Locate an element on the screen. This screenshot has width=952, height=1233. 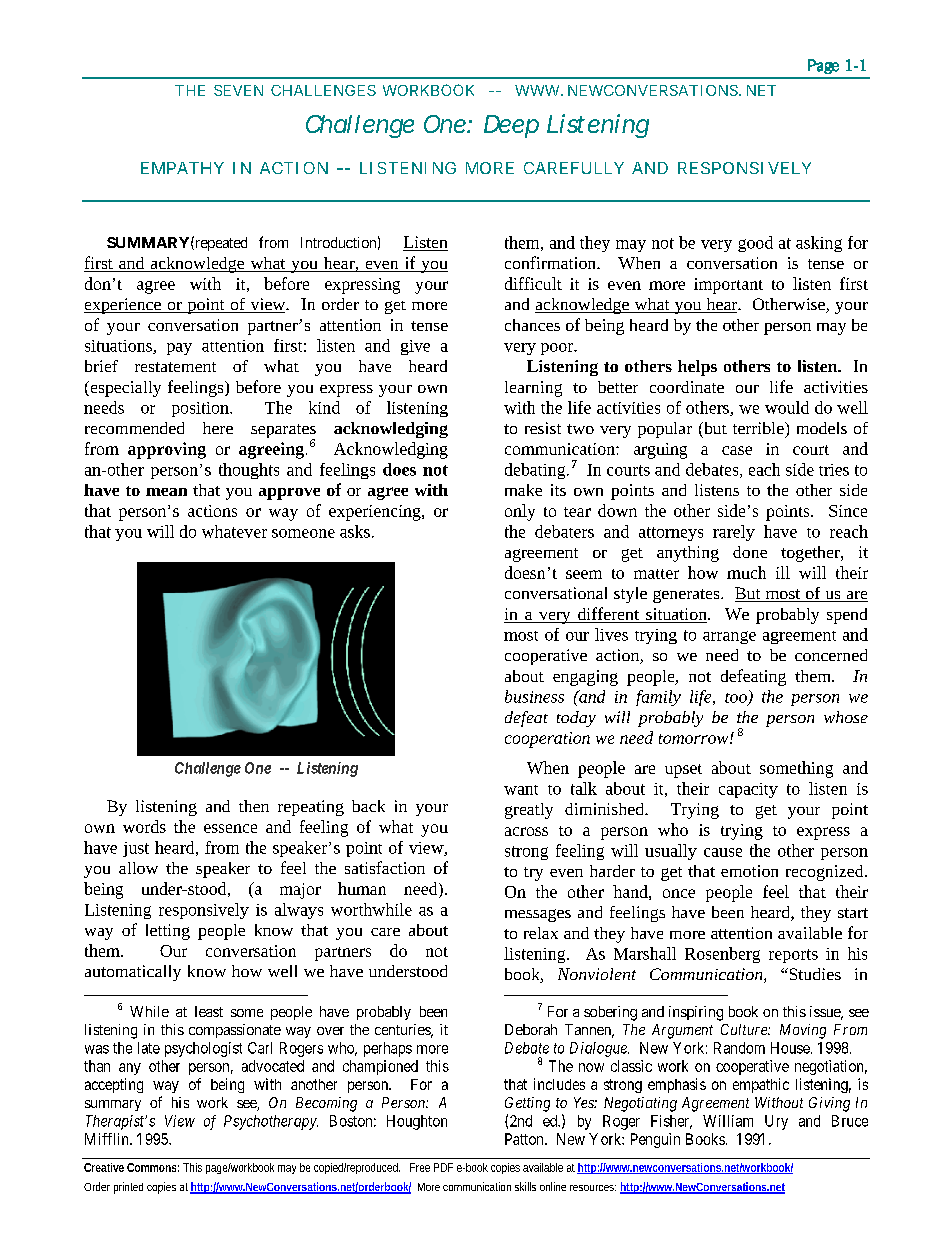
mean is located at coordinates (166, 492).
